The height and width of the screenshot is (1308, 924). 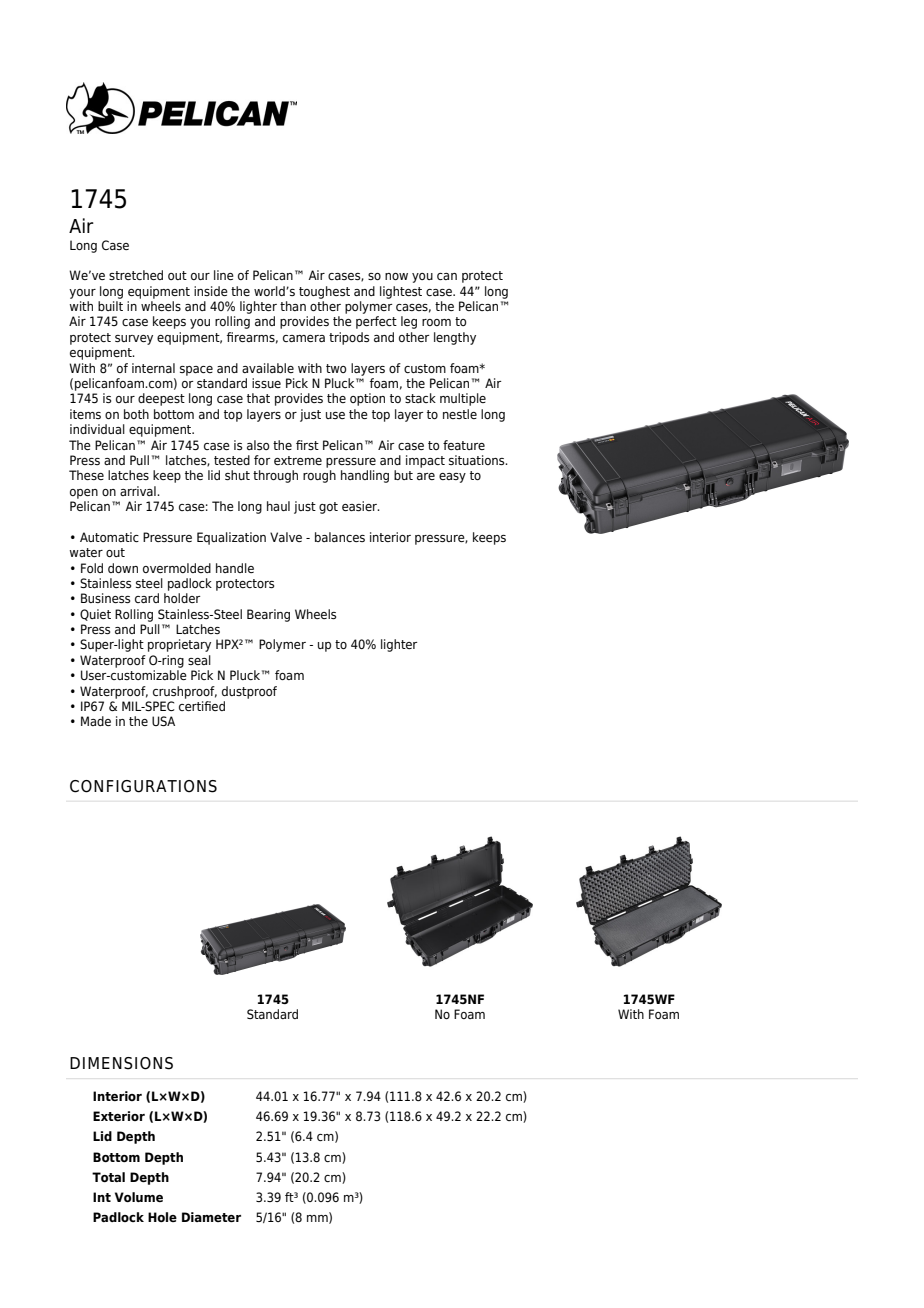 I want to click on built, so click(x=110, y=306).
